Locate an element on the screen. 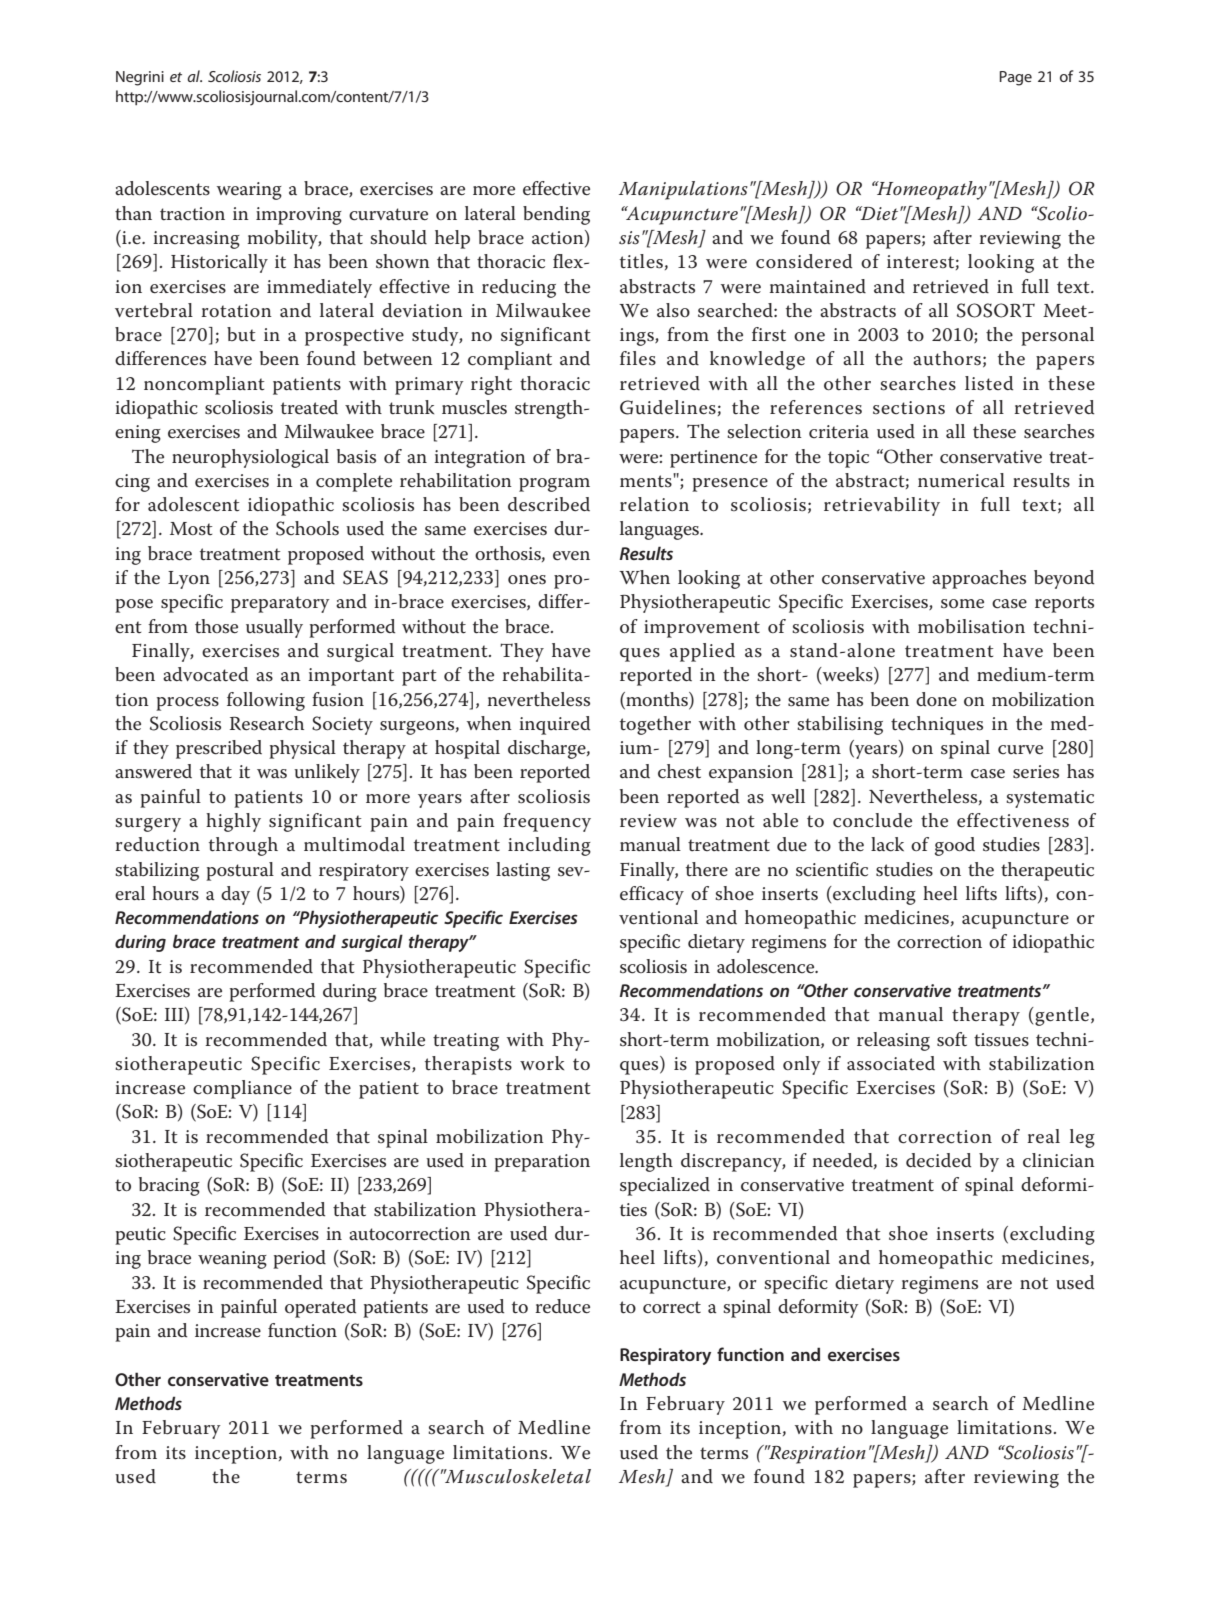 Image resolution: width=1210 pixels, height=1613 pixels. operated is located at coordinates (320, 1308).
